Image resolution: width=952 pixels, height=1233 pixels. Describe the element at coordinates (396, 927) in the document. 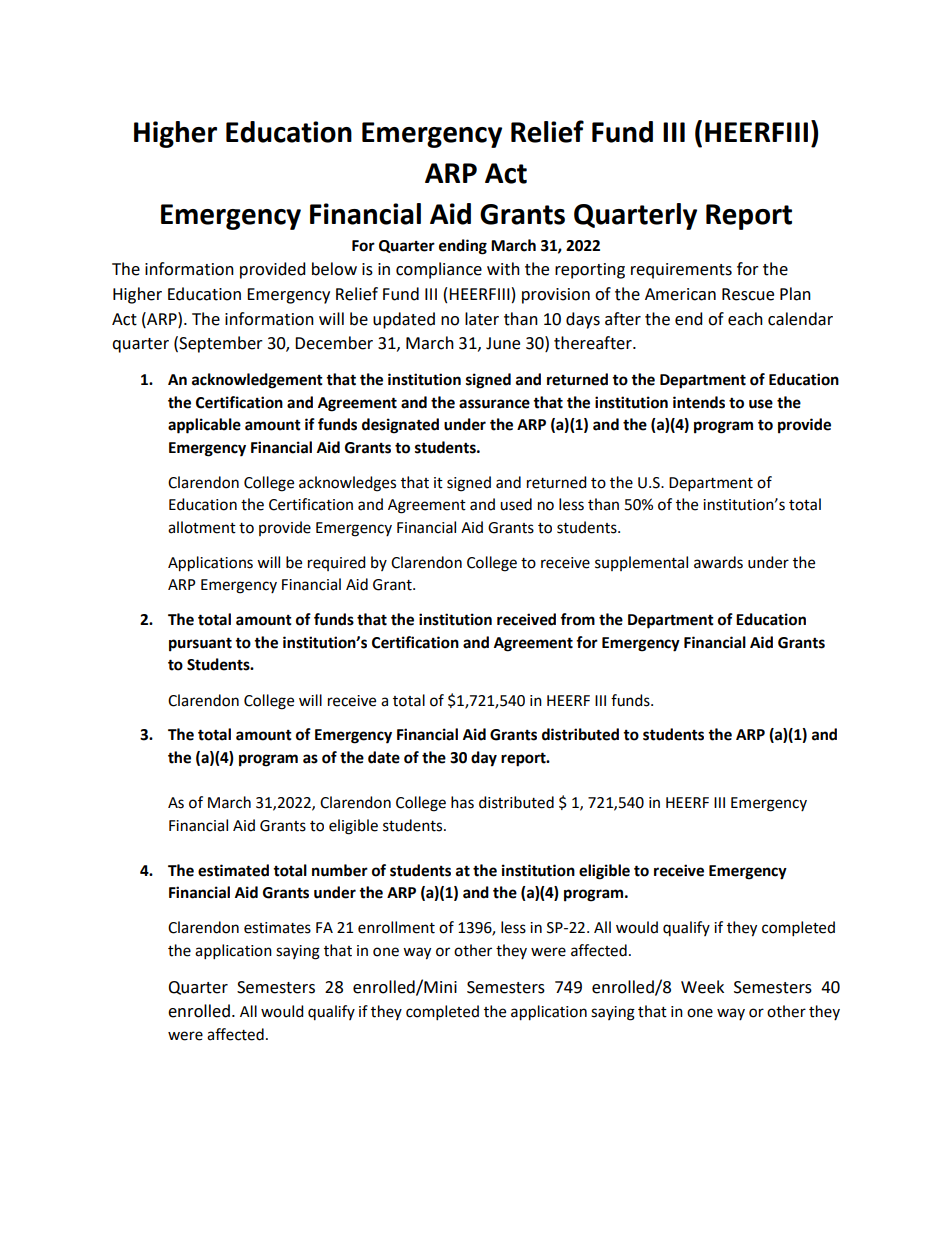

I see `enrollment` at that location.
